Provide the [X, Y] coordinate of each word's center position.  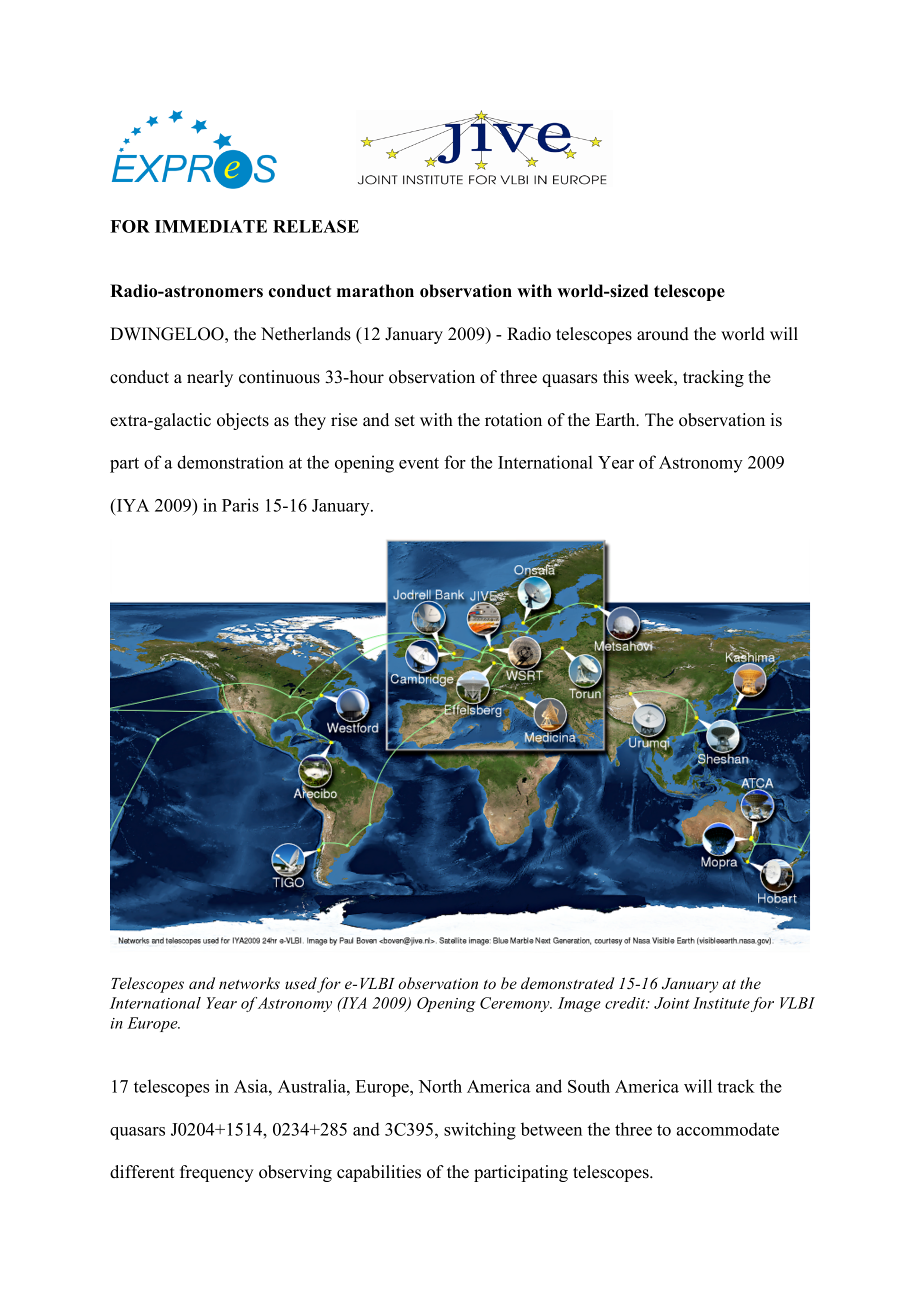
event [419, 463]
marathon [375, 291]
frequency [217, 1173]
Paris [240, 505]
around [663, 334]
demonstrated [568, 983]
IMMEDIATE [211, 226]
